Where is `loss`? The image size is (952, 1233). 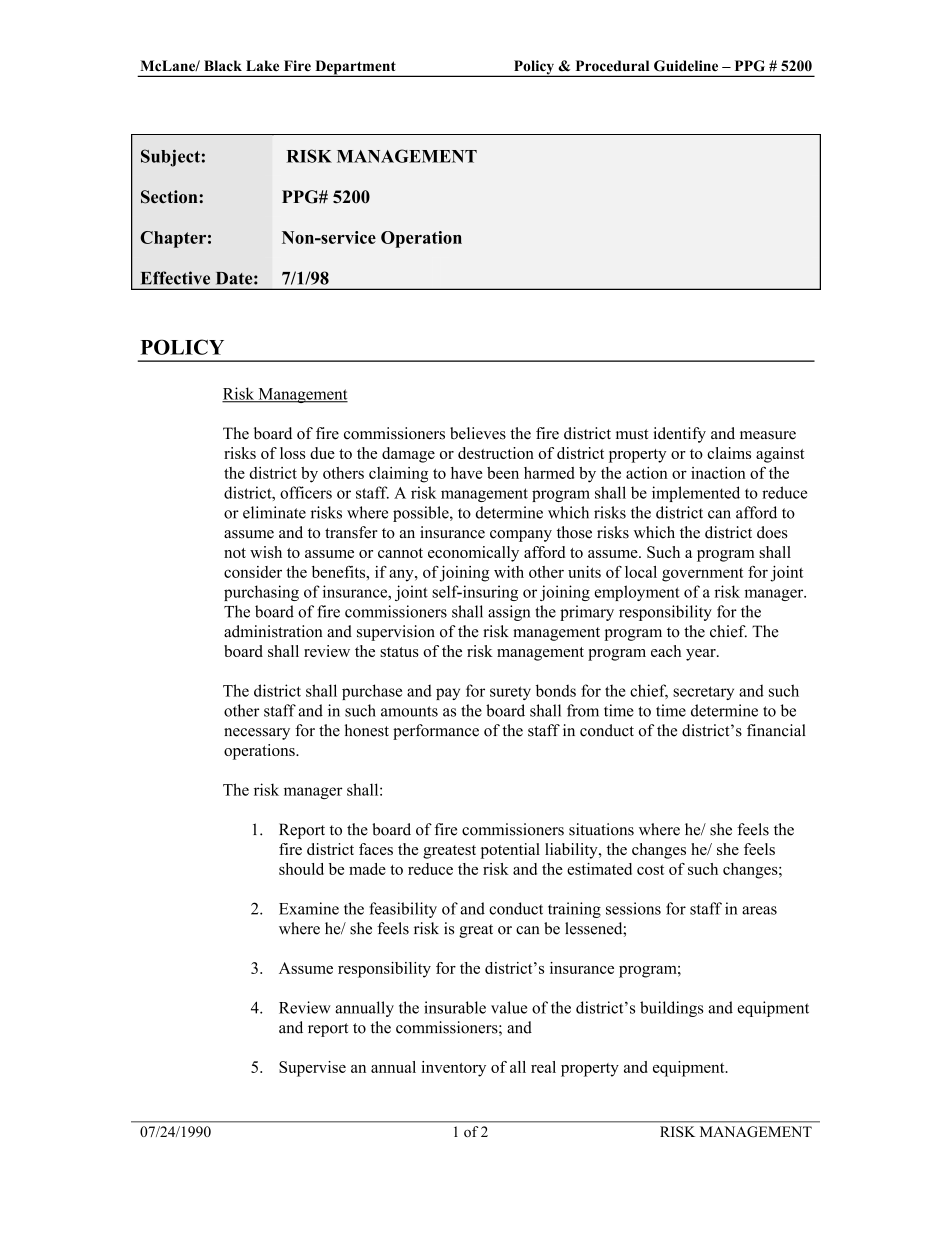
loss is located at coordinates (292, 453).
